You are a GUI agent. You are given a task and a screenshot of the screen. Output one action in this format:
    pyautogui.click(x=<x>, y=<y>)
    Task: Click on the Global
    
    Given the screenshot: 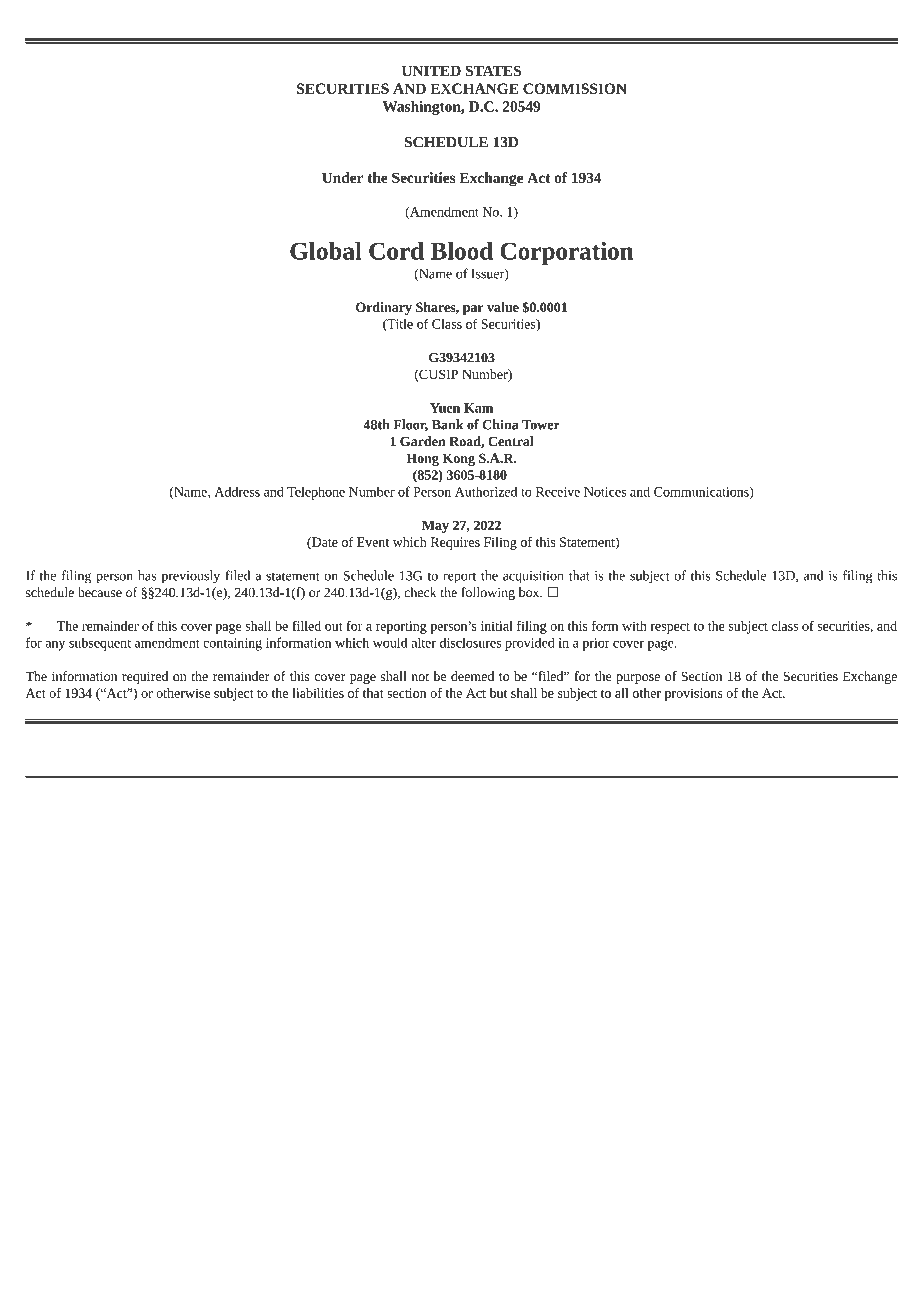 What is the action you would take?
    pyautogui.click(x=326, y=251)
